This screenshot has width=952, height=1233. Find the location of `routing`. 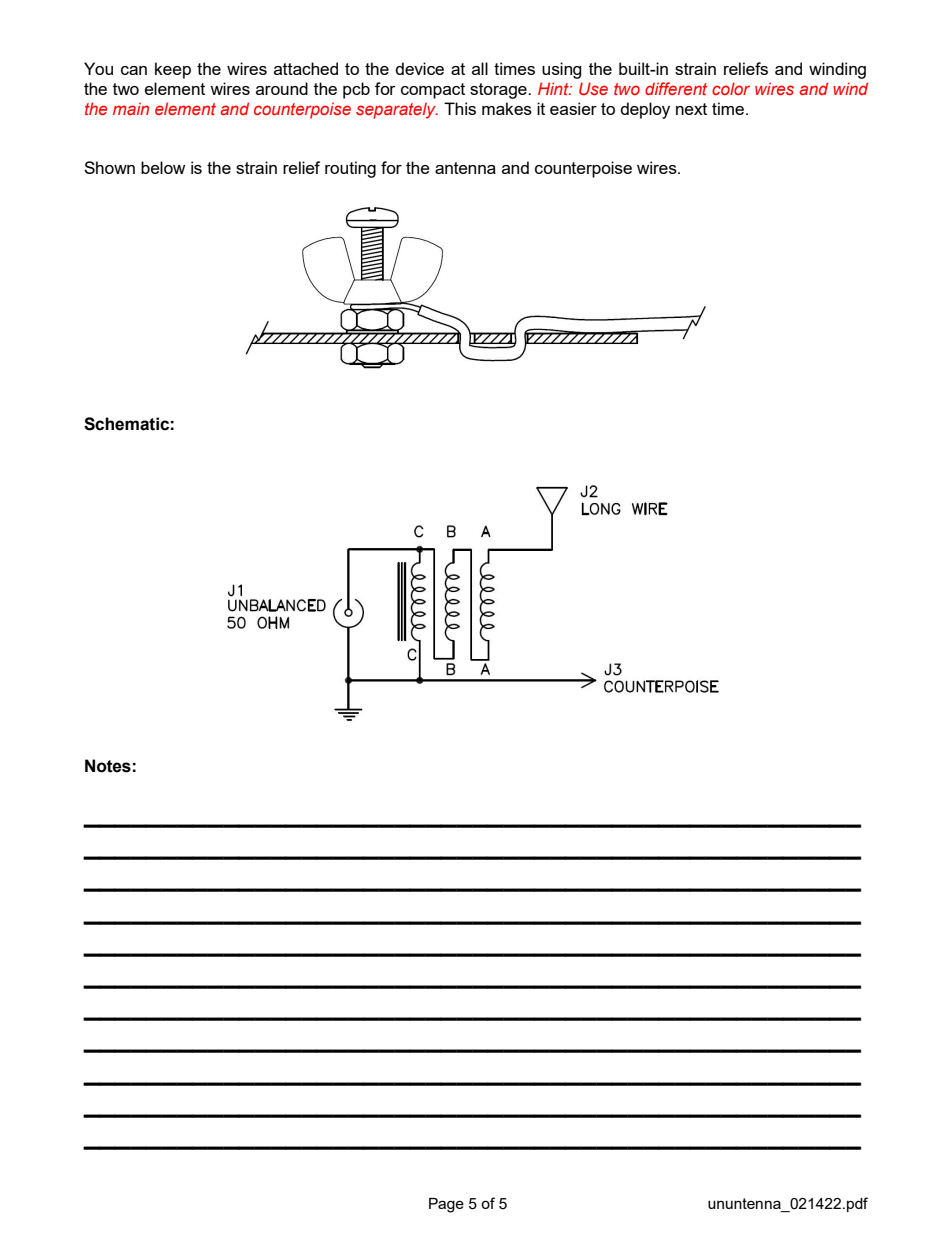

routing is located at coordinates (350, 169).
